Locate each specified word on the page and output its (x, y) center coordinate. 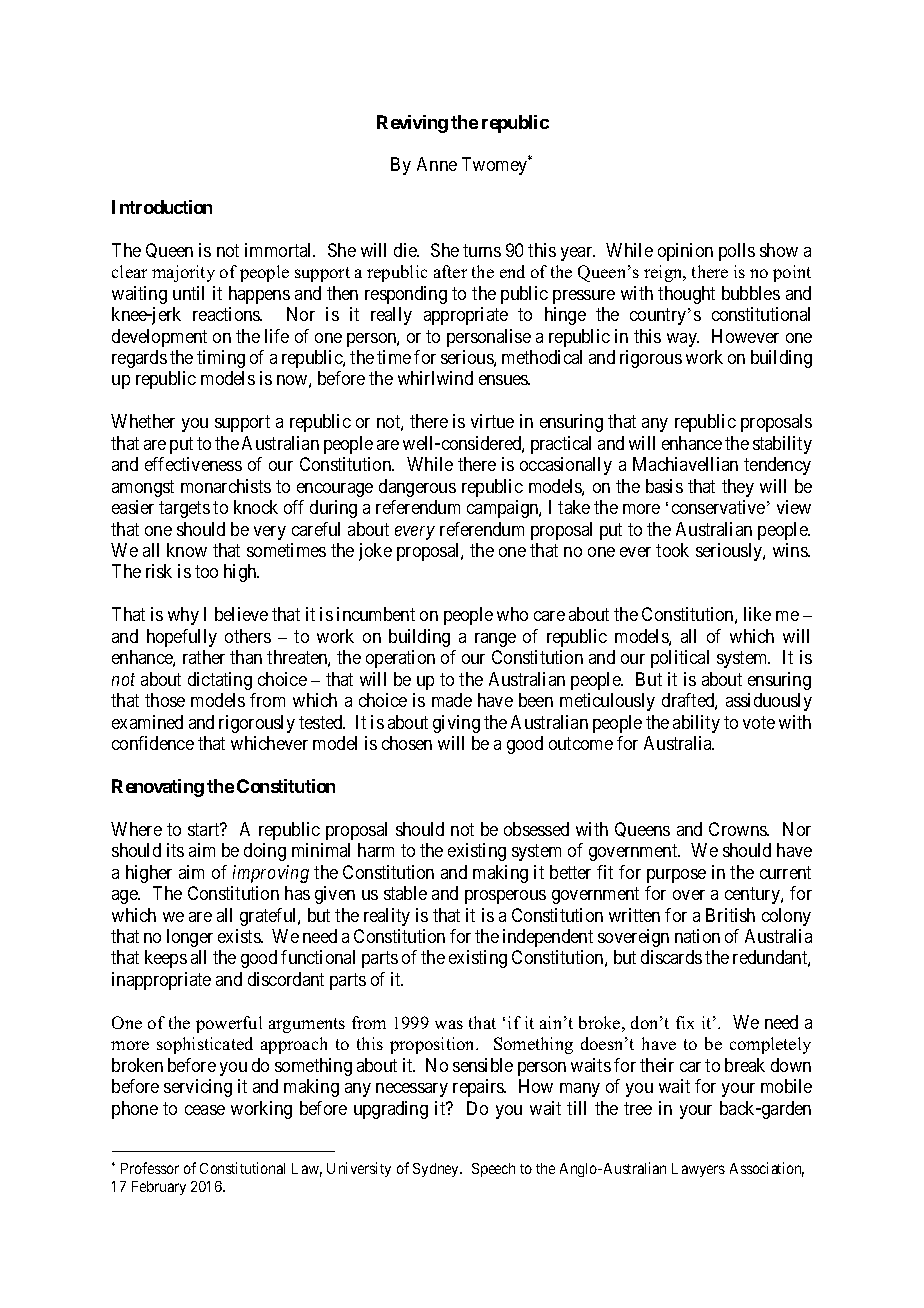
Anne (437, 164)
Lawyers (698, 1170)
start (205, 829)
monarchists (226, 486)
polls (737, 252)
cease (205, 1110)
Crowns (738, 829)
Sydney (437, 1170)
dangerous (417, 488)
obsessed (536, 829)
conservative (718, 507)
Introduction (162, 207)
